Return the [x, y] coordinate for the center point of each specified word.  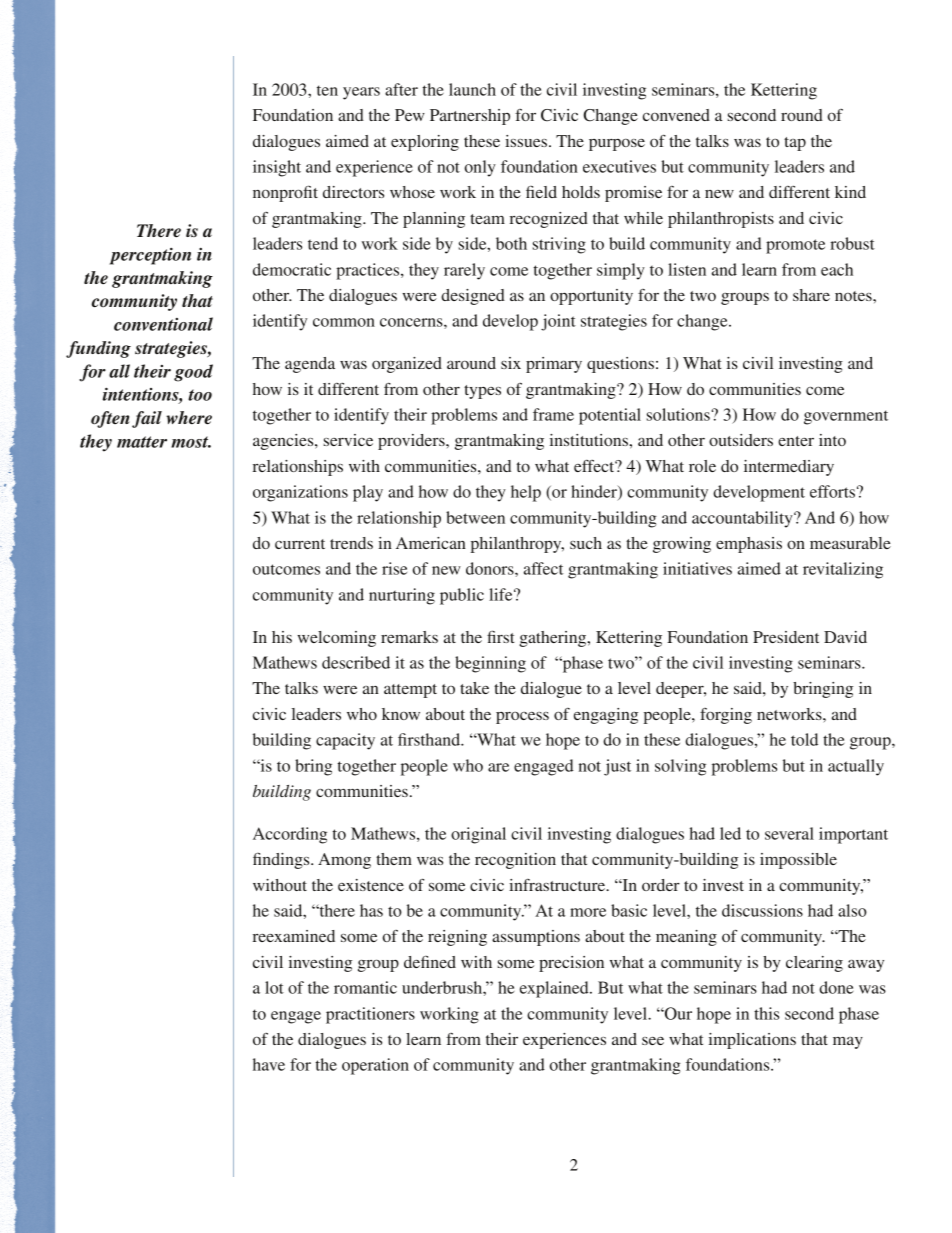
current [300, 544]
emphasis [749, 545]
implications [752, 1041]
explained [555, 989]
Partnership [470, 117]
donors [491, 568]
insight [277, 168]
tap [795, 144]
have [269, 1064]
